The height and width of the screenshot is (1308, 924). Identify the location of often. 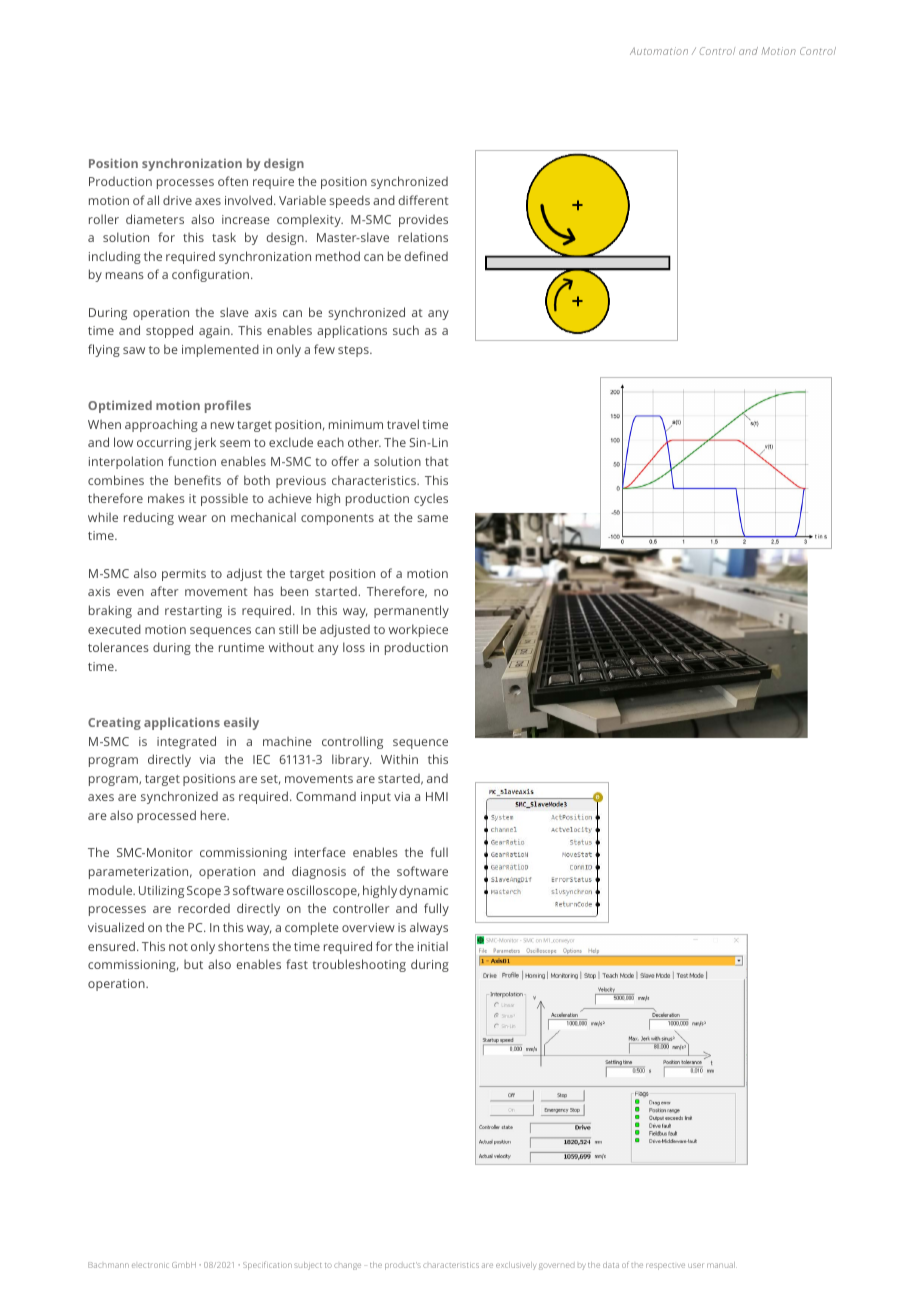
(233, 181).
